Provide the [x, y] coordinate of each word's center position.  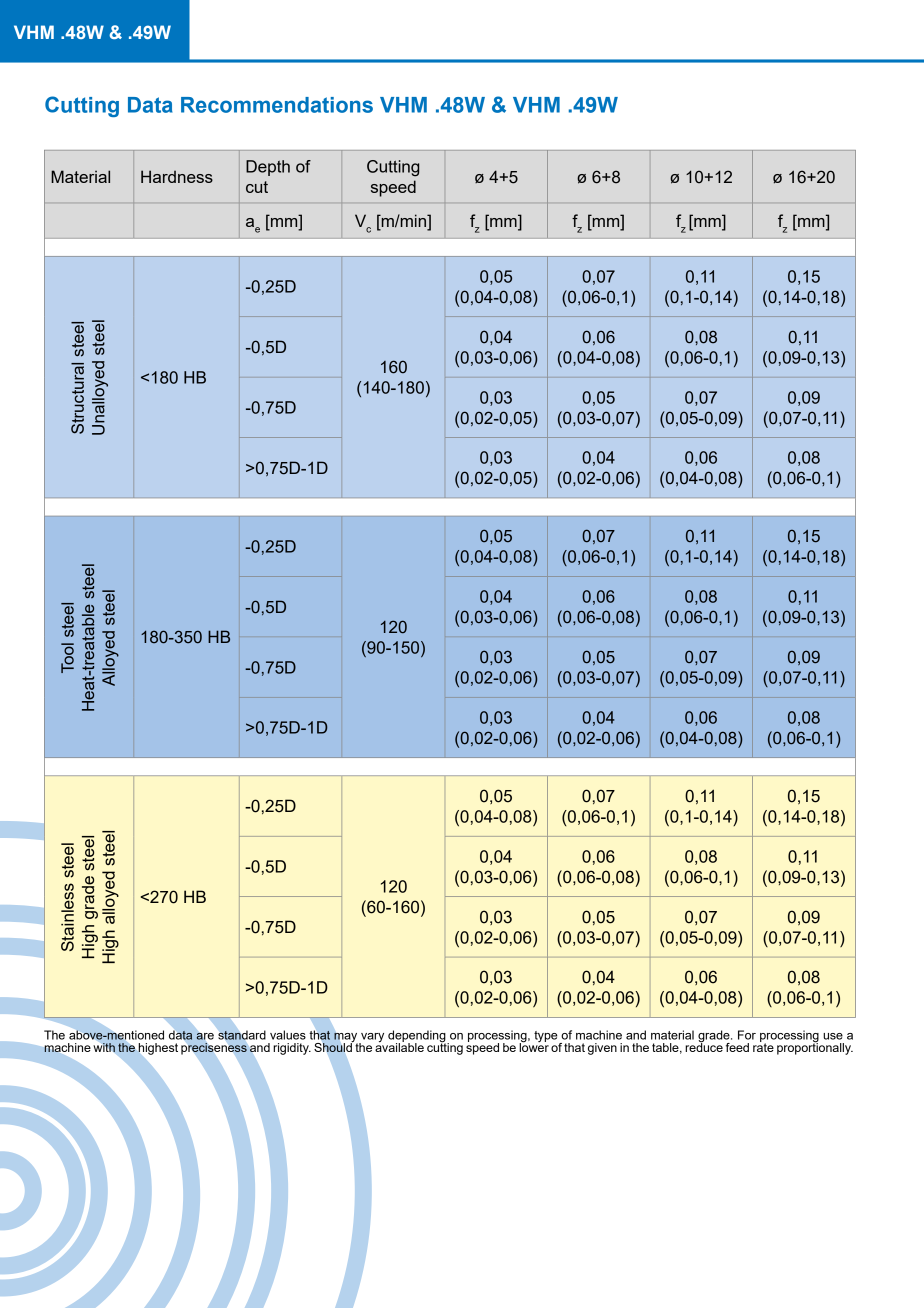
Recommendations [277, 105]
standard [242, 1035]
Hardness [177, 176]
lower [534, 1046]
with [104, 1047]
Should [334, 1046]
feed [737, 1047]
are [205, 1036]
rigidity [292, 1049]
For [747, 1035]
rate [763, 1046]
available [399, 1046]
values [288, 1035]
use [833, 1036]
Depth [268, 168]
